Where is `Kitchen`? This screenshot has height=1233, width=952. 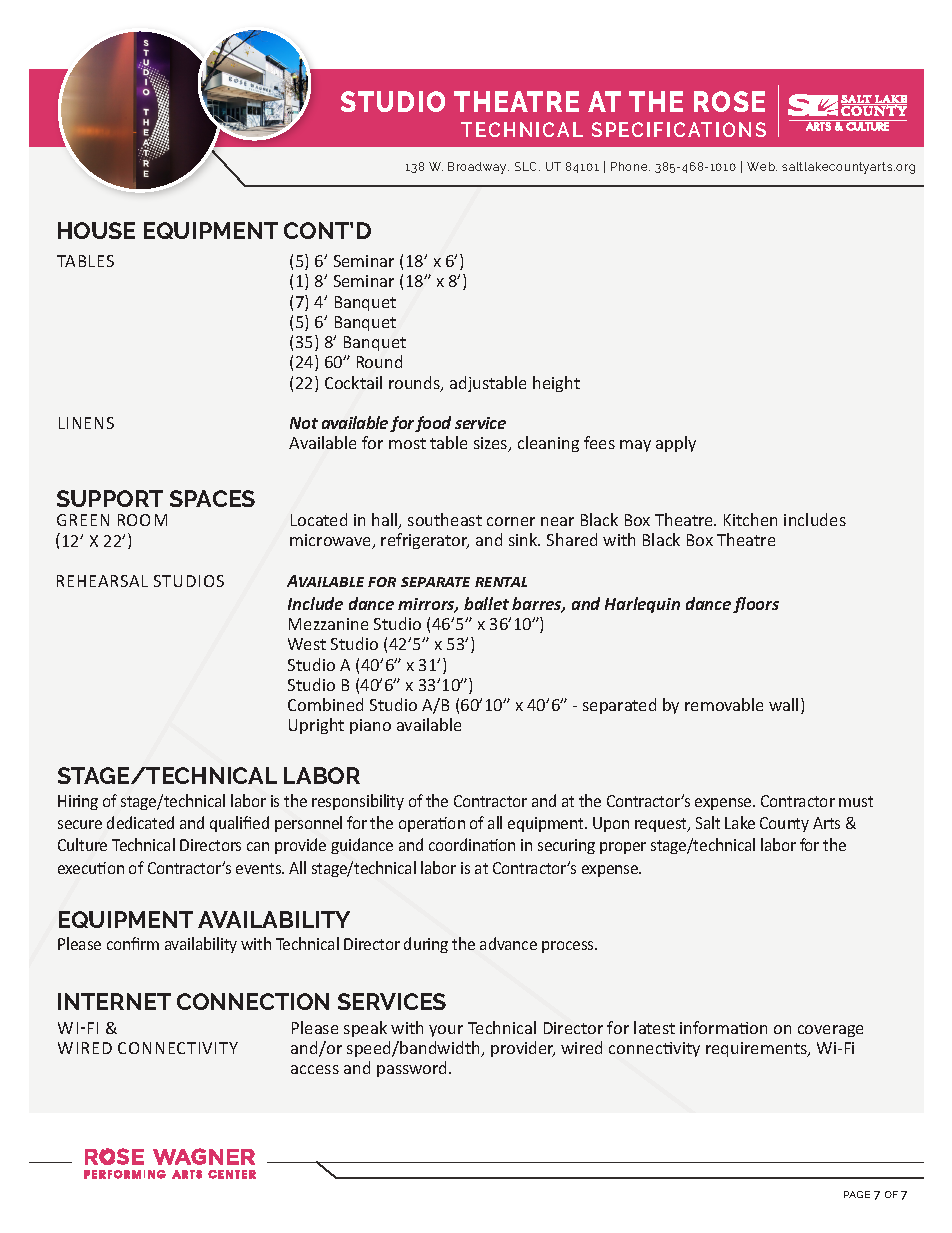 Kitchen is located at coordinates (750, 519).
